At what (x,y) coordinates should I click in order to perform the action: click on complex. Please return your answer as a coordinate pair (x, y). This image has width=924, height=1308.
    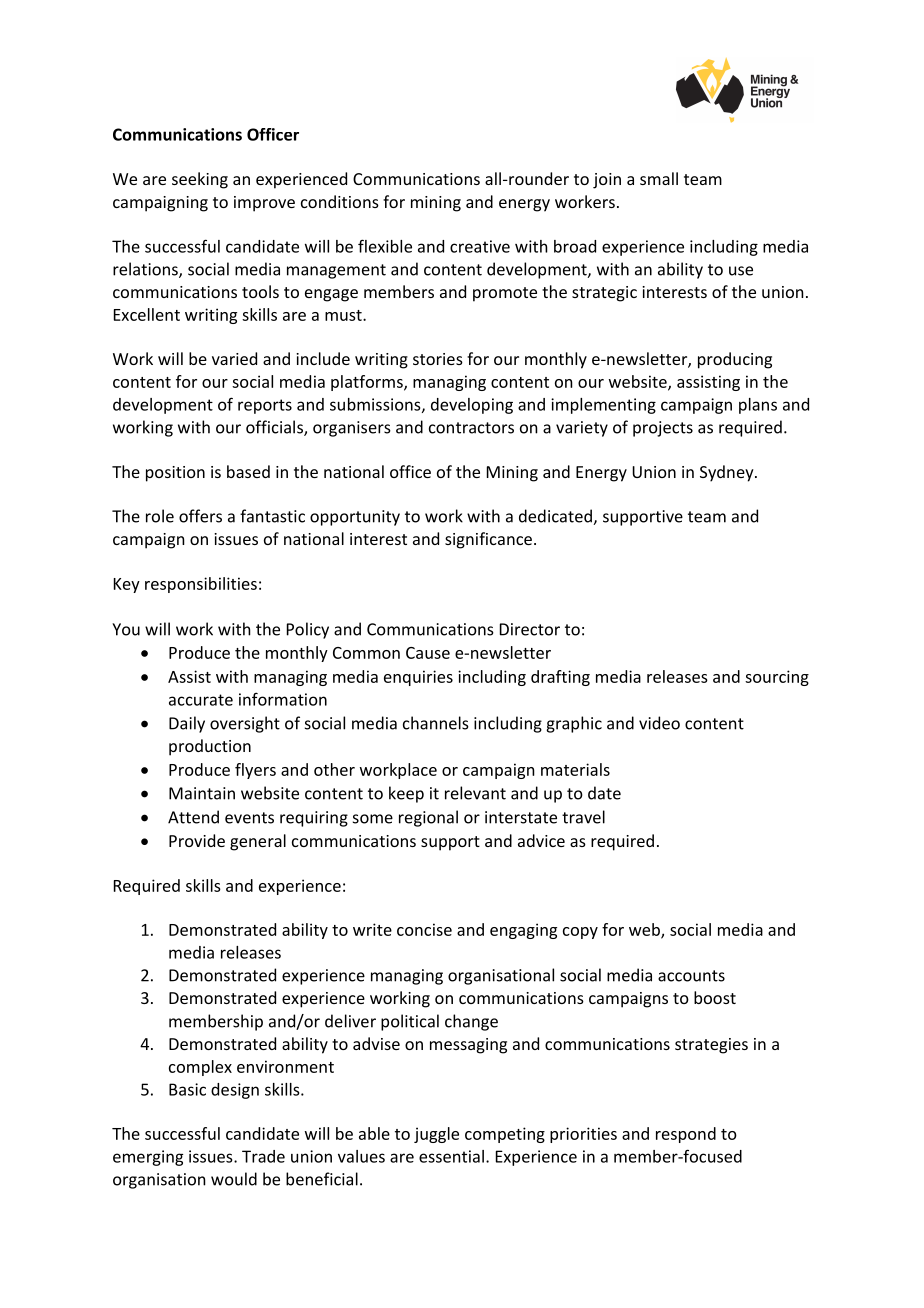
    Looking at the image, I should click on (200, 1068).
